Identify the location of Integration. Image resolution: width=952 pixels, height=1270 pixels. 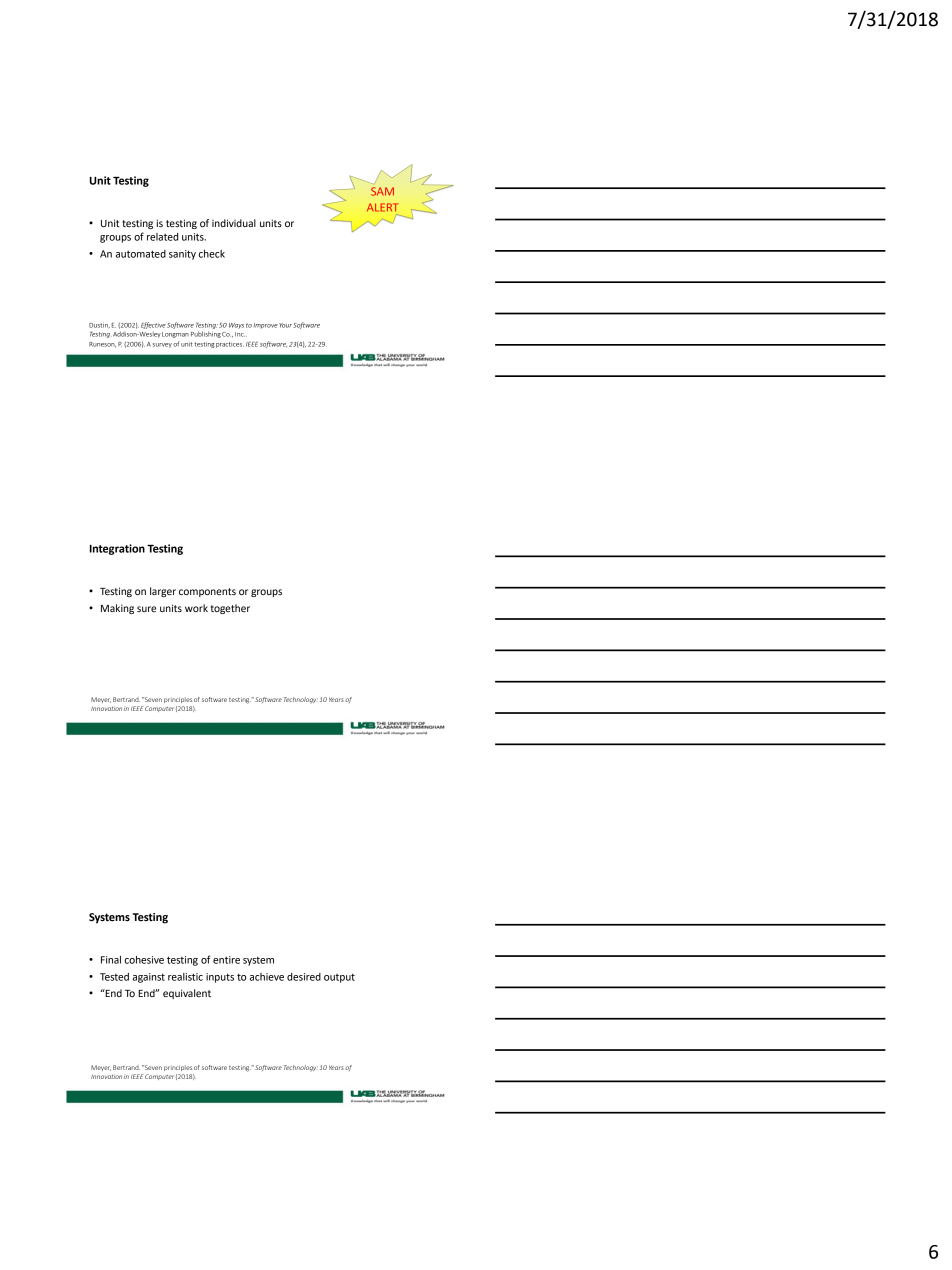
(117, 549).
